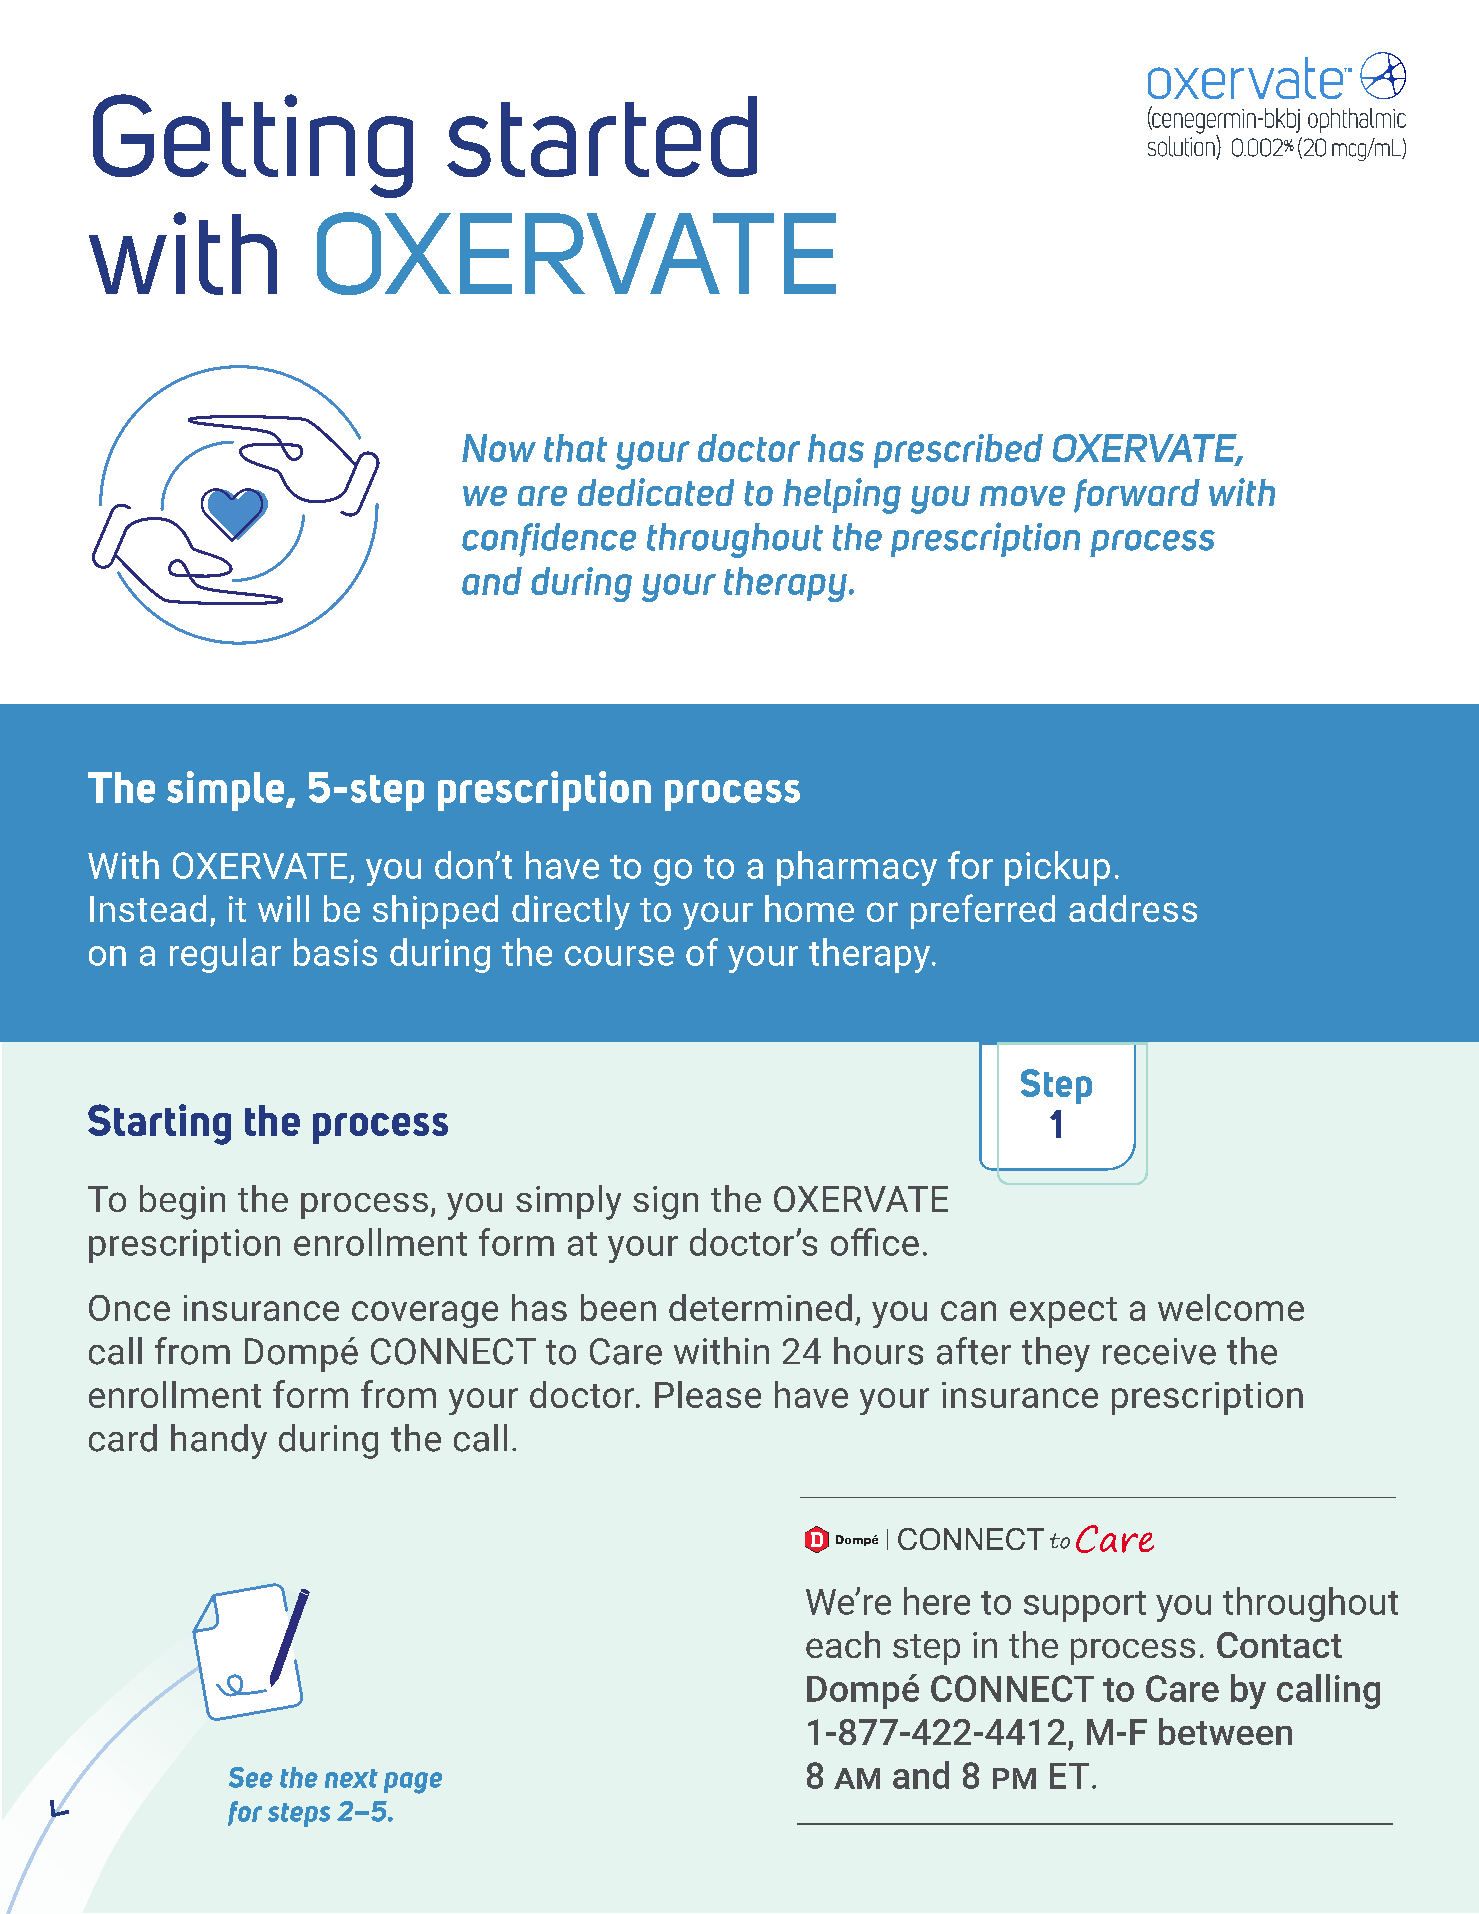 This screenshot has height=1914, width=1479. What do you see at coordinates (253, 146) in the screenshot?
I see `Getting` at bounding box center [253, 146].
